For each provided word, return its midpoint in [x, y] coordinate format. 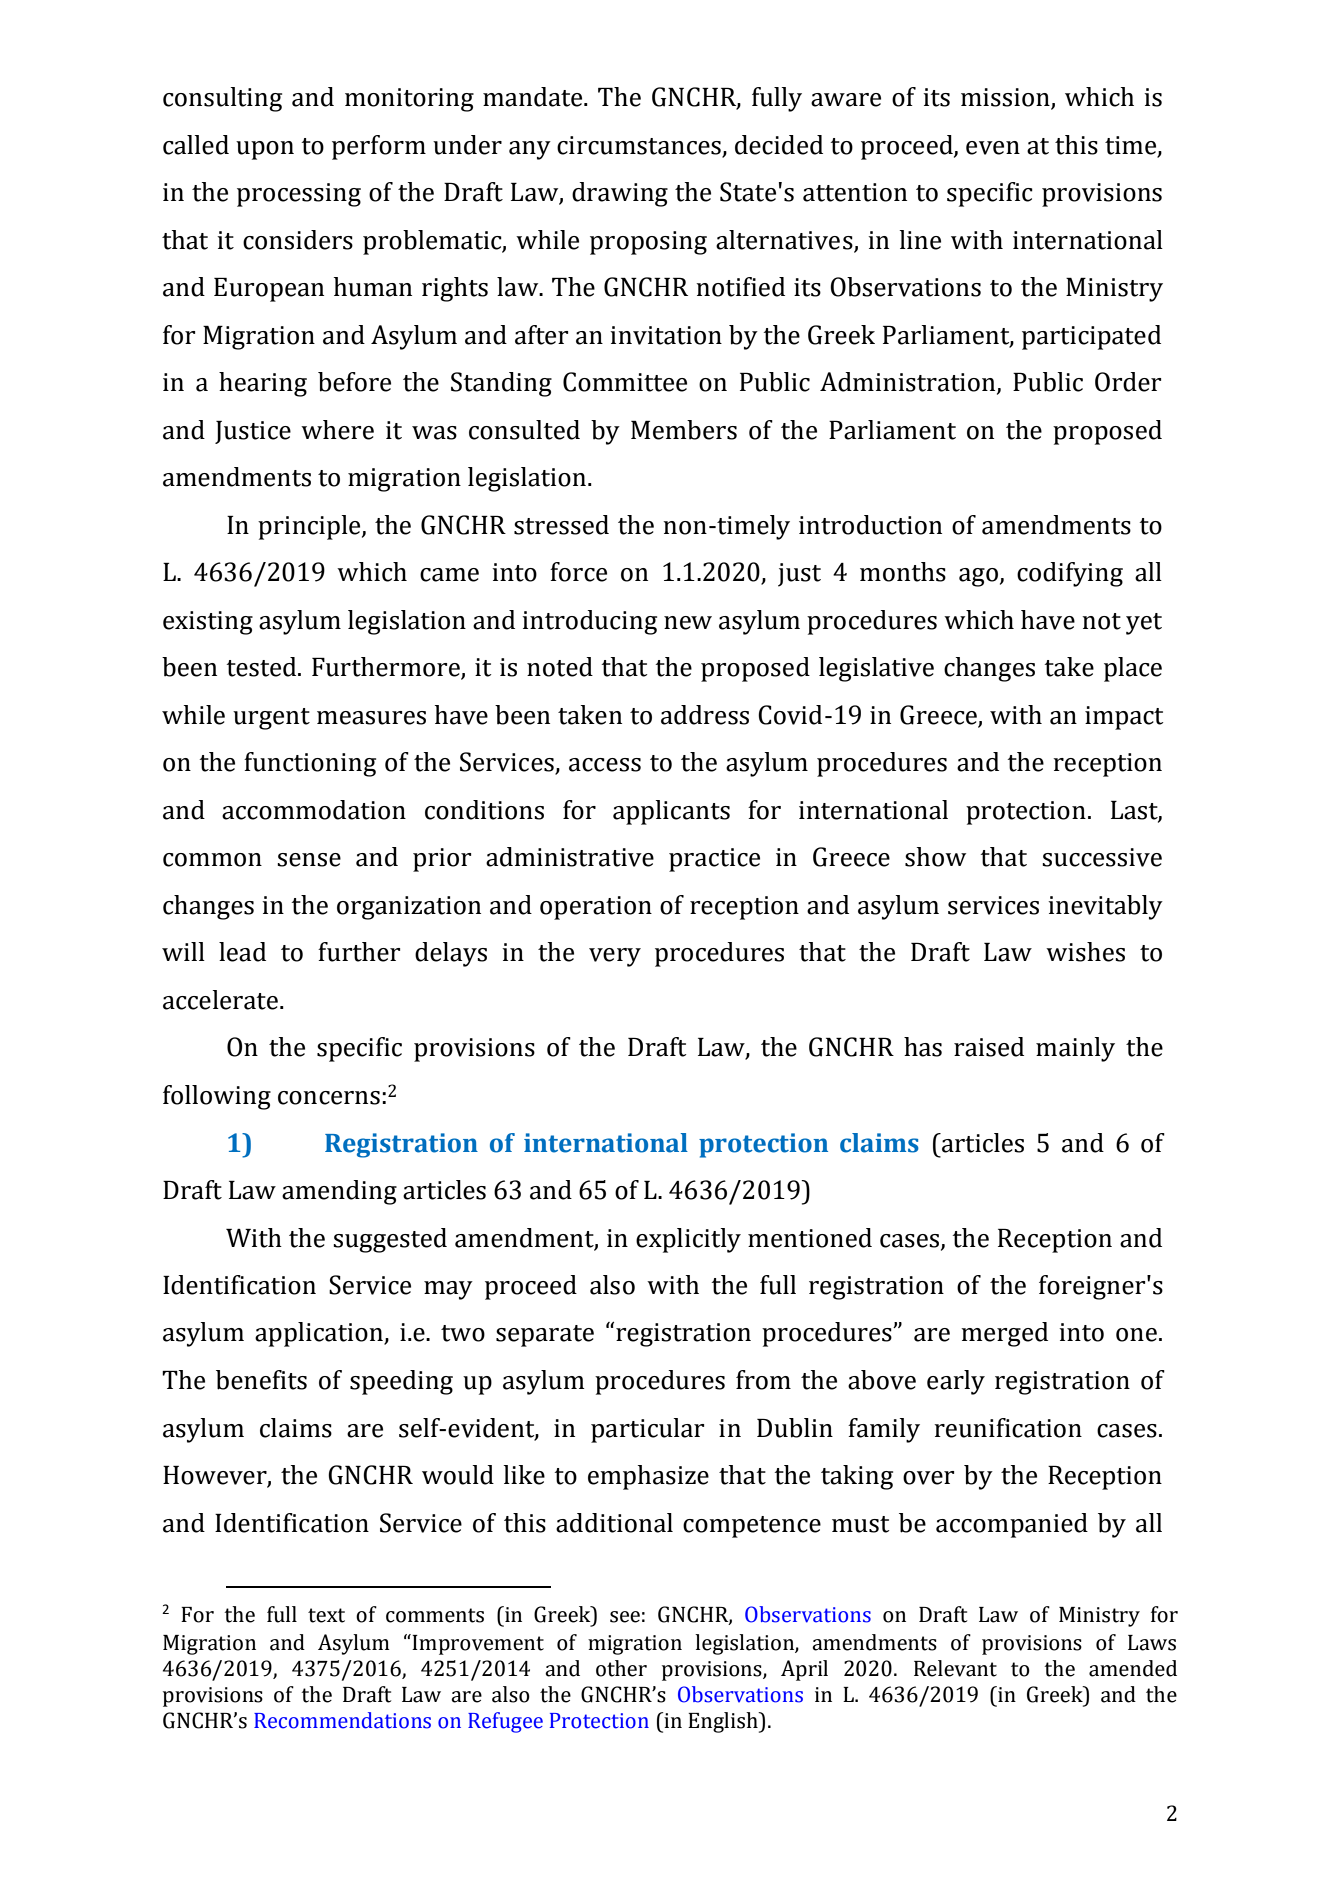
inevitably [1105, 907]
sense [309, 860]
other [621, 1668]
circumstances [639, 145]
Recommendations [342, 1720]
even [993, 148]
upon [265, 150]
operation [596, 908]
